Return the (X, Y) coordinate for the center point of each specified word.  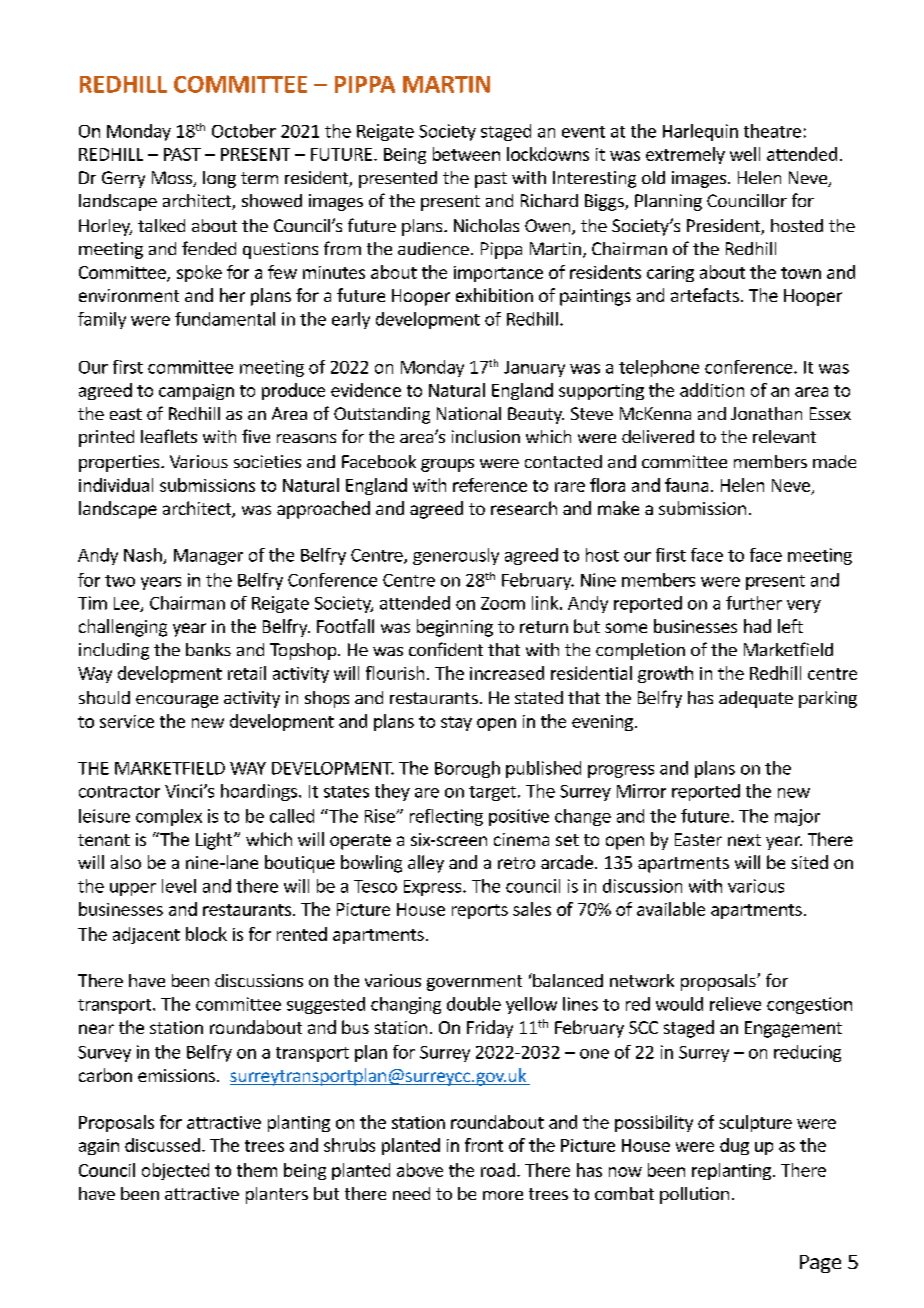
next (744, 840)
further (754, 603)
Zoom (503, 603)
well (745, 154)
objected (175, 1171)
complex (169, 817)
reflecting (446, 817)
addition (712, 390)
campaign (196, 392)
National (469, 413)
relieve (735, 1004)
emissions (176, 1075)
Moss (173, 179)
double (474, 1004)
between (466, 154)
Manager (208, 557)
